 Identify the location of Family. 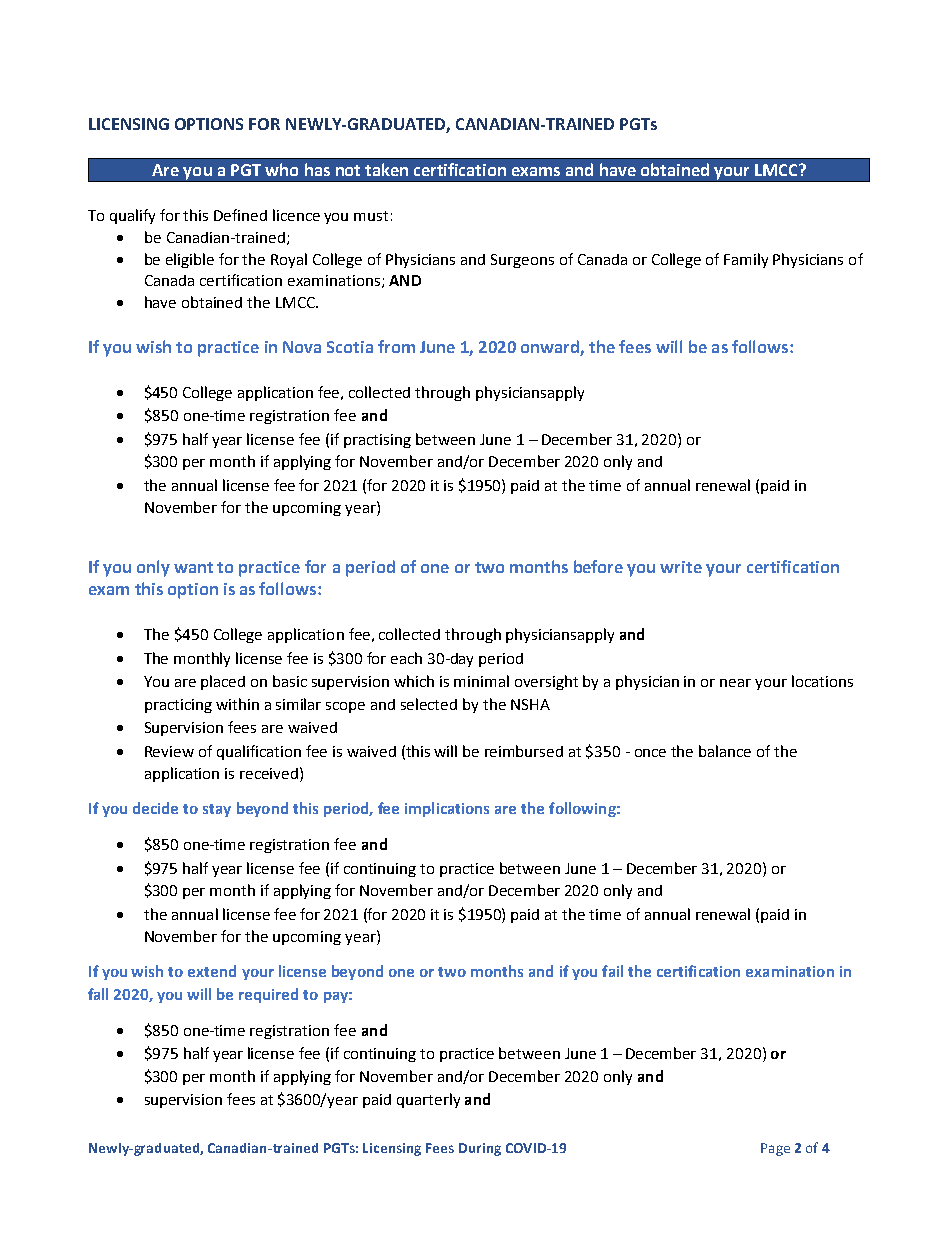
(746, 260).
